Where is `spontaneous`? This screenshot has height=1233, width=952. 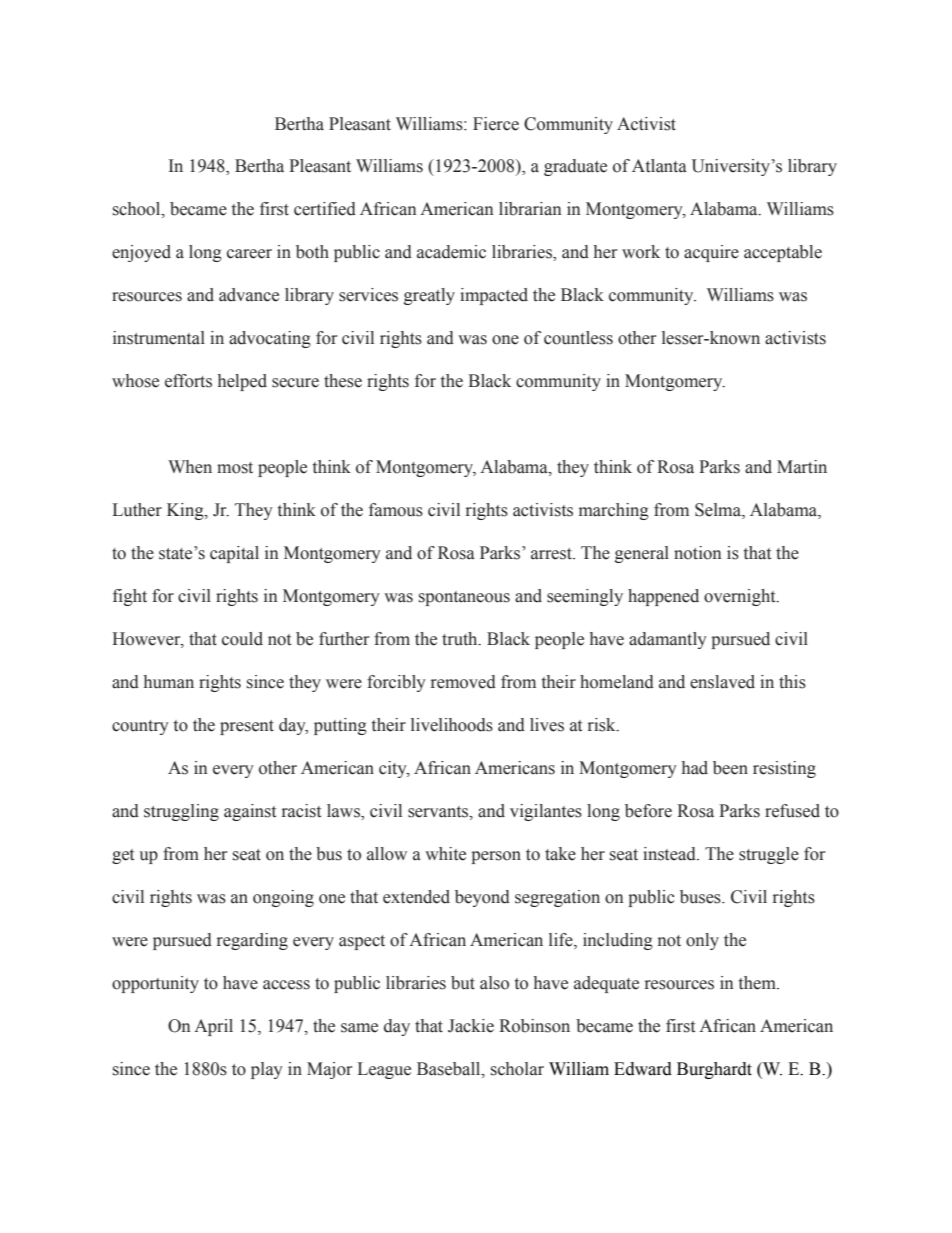 spontaneous is located at coordinates (464, 598).
